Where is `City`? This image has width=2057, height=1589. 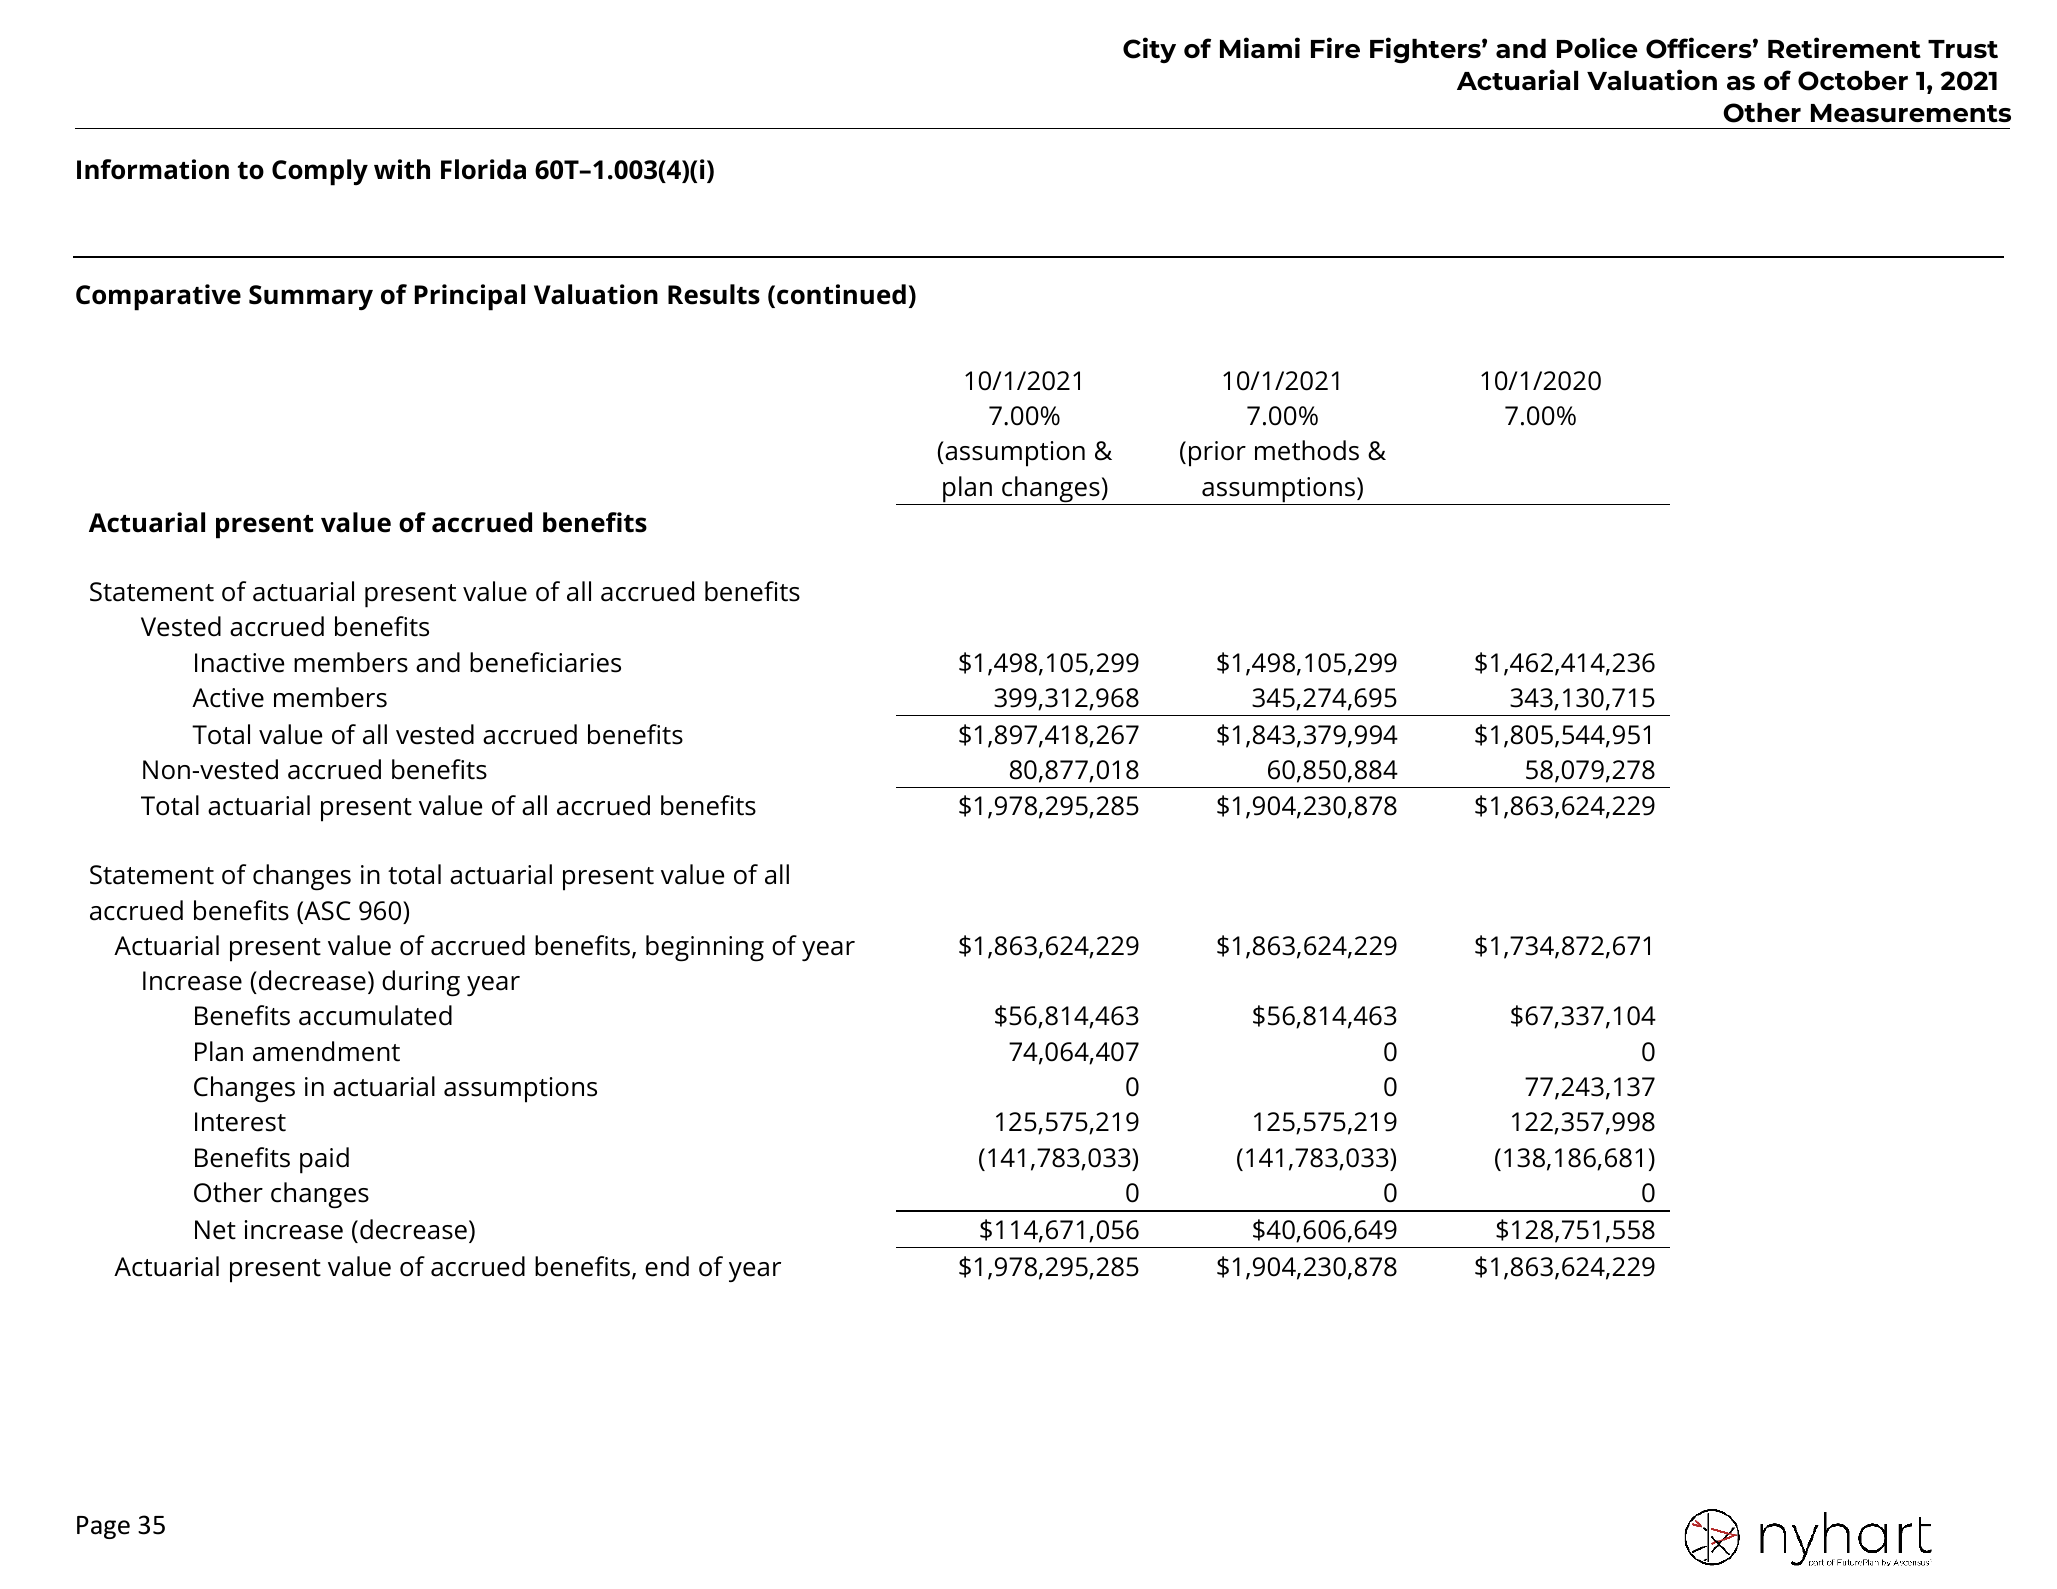
City is located at coordinates (1149, 50).
